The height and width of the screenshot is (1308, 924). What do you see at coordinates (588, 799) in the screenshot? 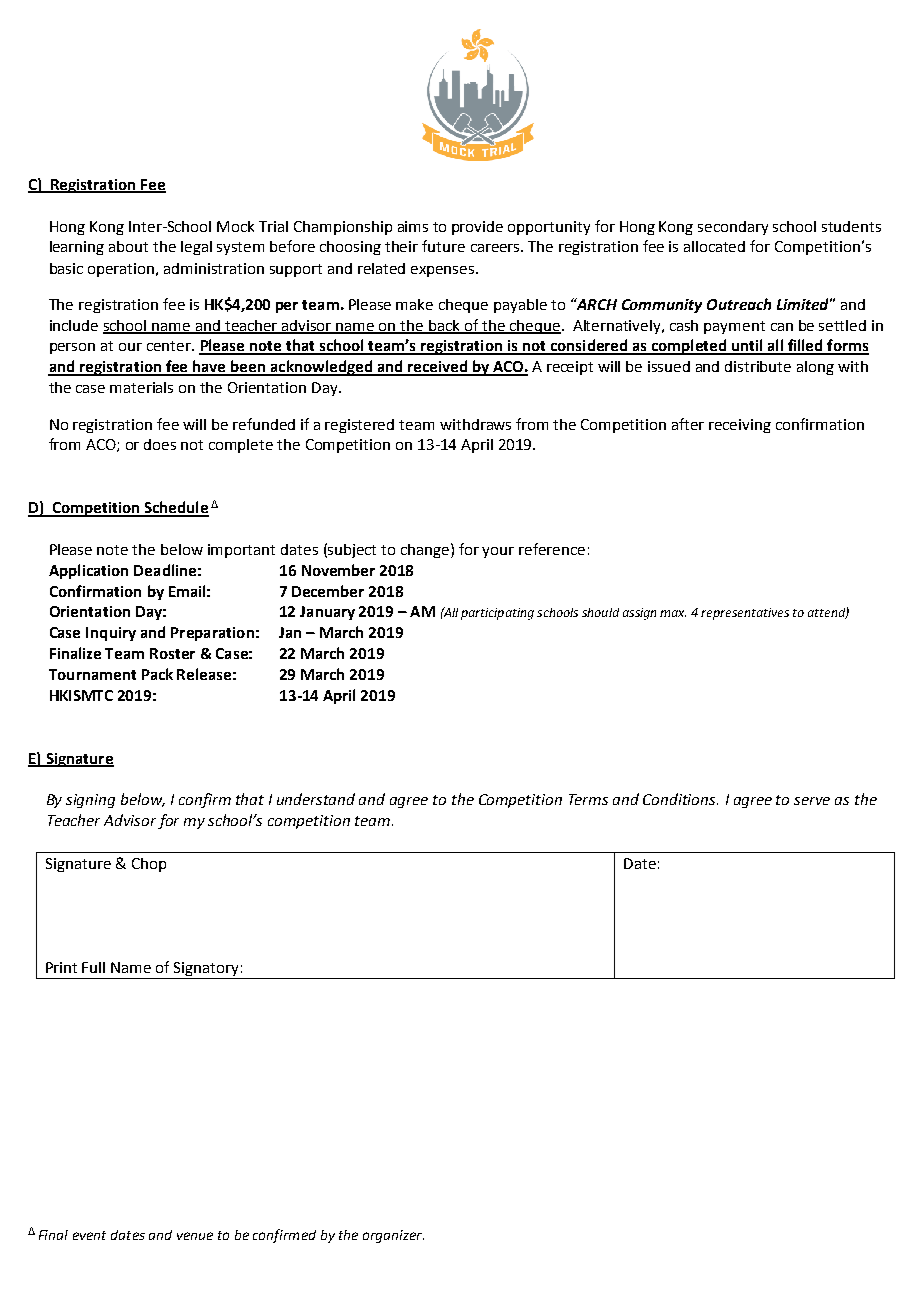
I see `Terms` at bounding box center [588, 799].
